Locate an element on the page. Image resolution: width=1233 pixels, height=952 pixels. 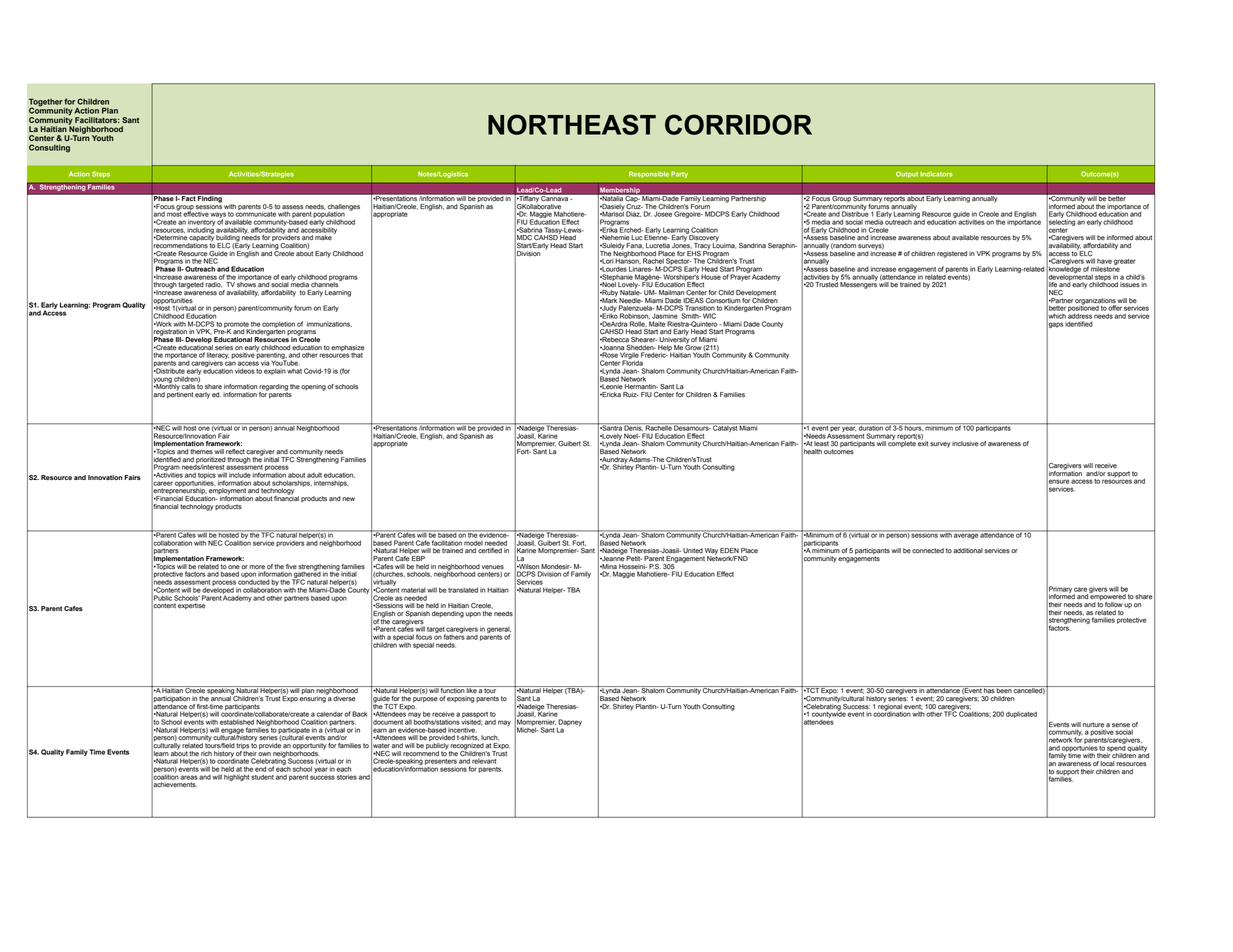
registered is located at coordinates (952, 254).
